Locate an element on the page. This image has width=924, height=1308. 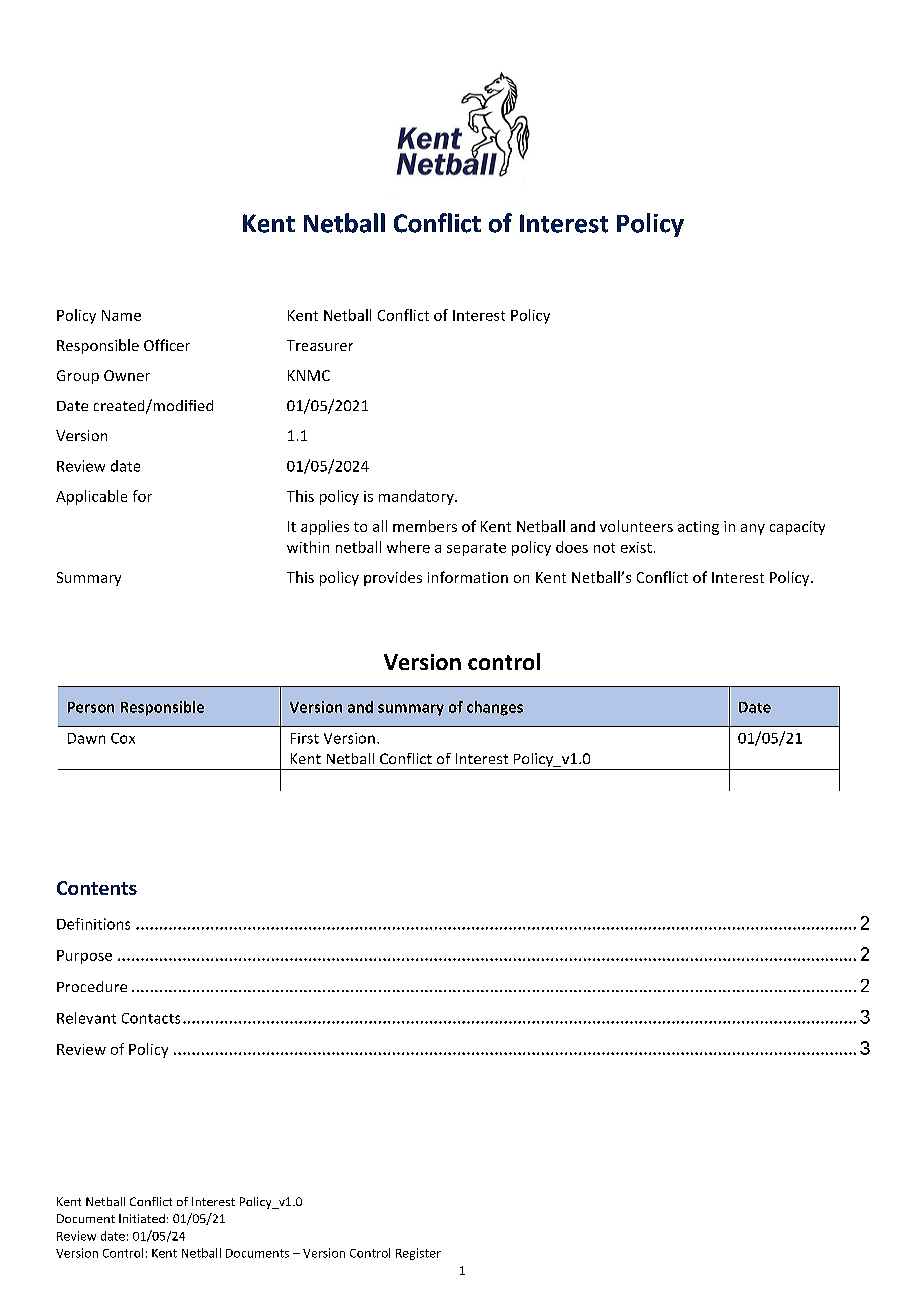
Treasurer is located at coordinates (320, 345).
